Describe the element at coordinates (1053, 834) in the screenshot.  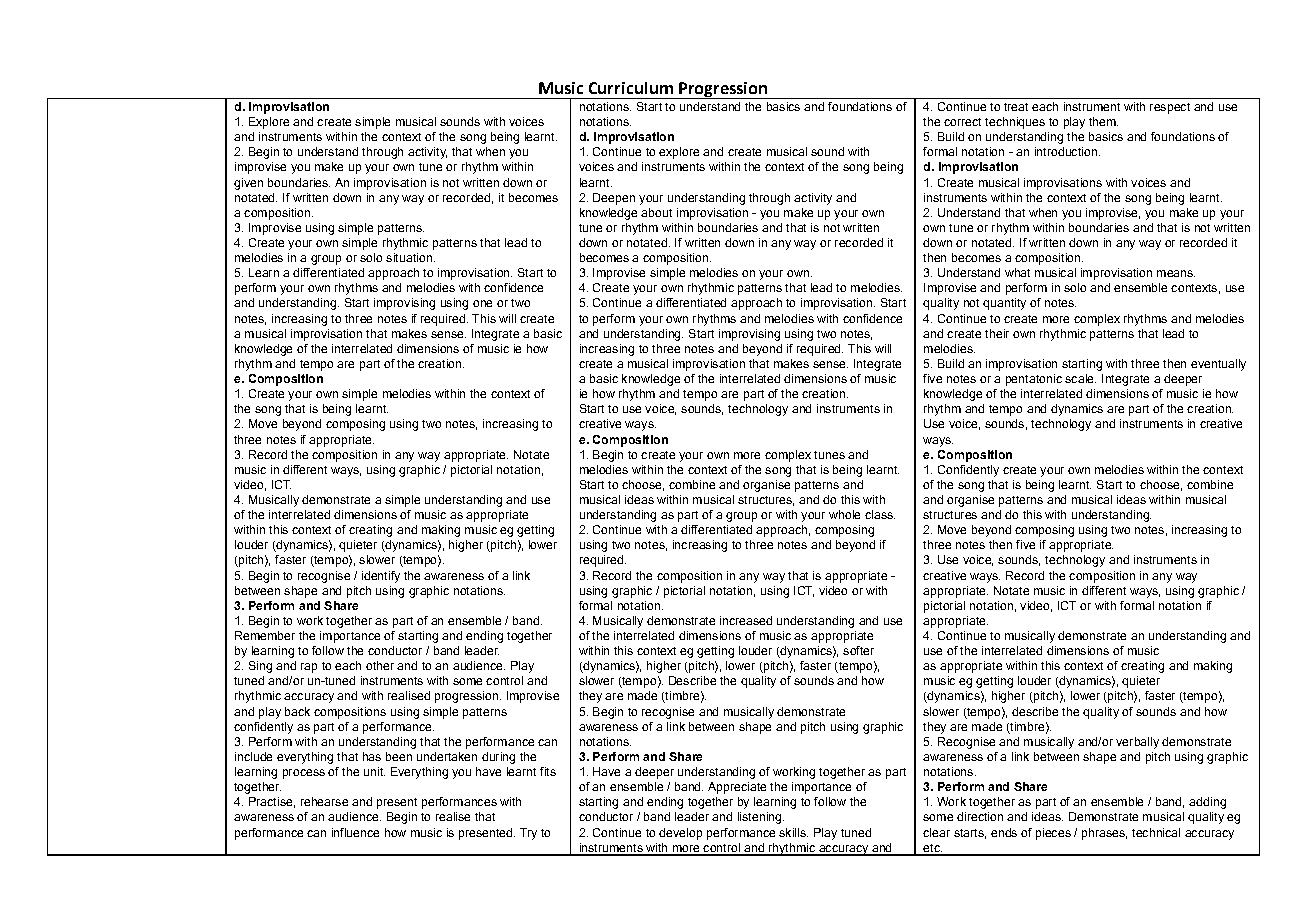
I see `pieces` at that location.
